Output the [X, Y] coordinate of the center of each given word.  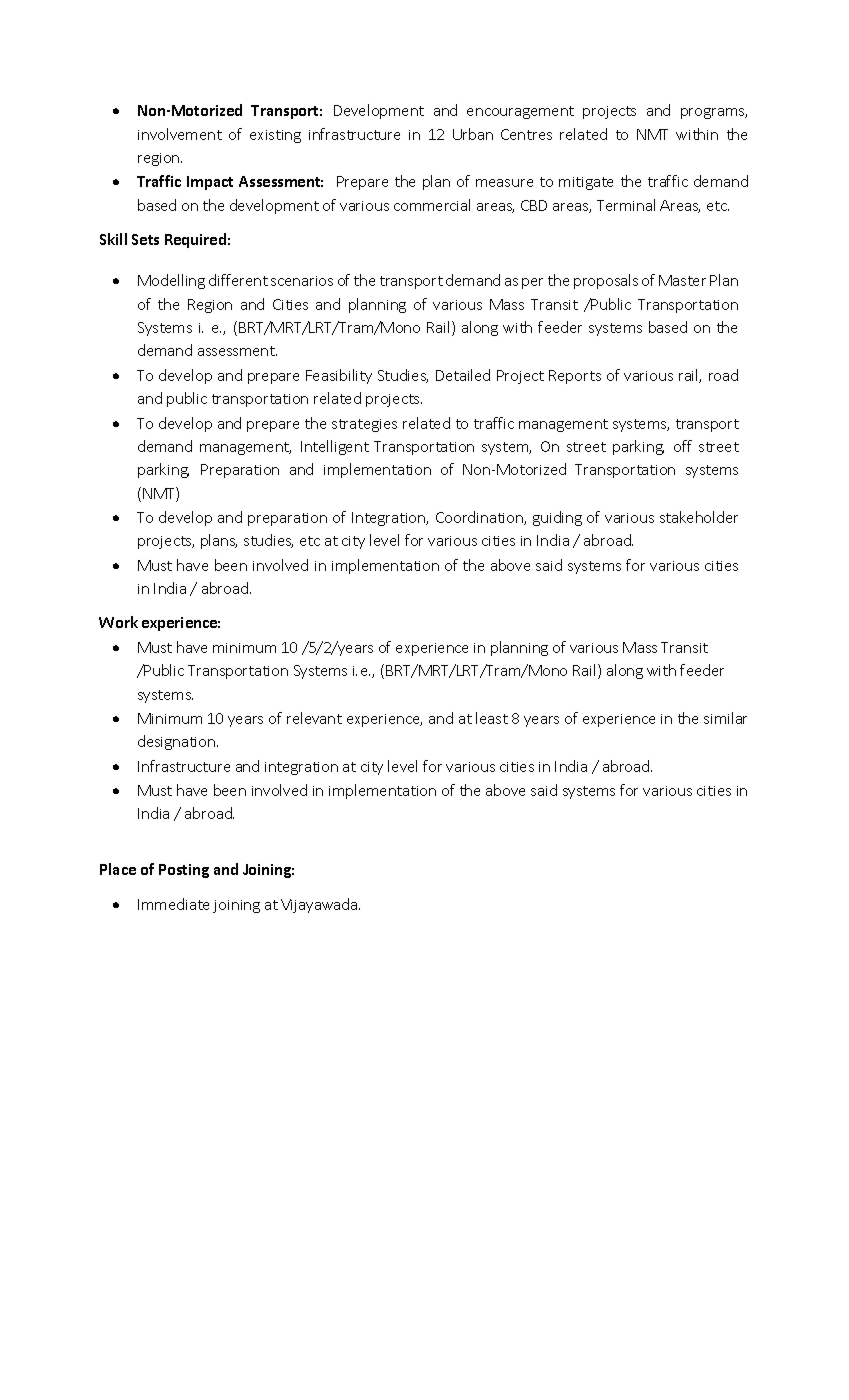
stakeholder [699, 517]
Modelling [171, 281]
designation [178, 742]
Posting [184, 871]
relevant [314, 718]
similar [725, 718]
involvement [180, 134]
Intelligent [335, 447]
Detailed [463, 375]
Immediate [173, 904]
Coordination [480, 518]
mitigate [586, 183]
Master [682, 280]
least [492, 718]
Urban [473, 134]
